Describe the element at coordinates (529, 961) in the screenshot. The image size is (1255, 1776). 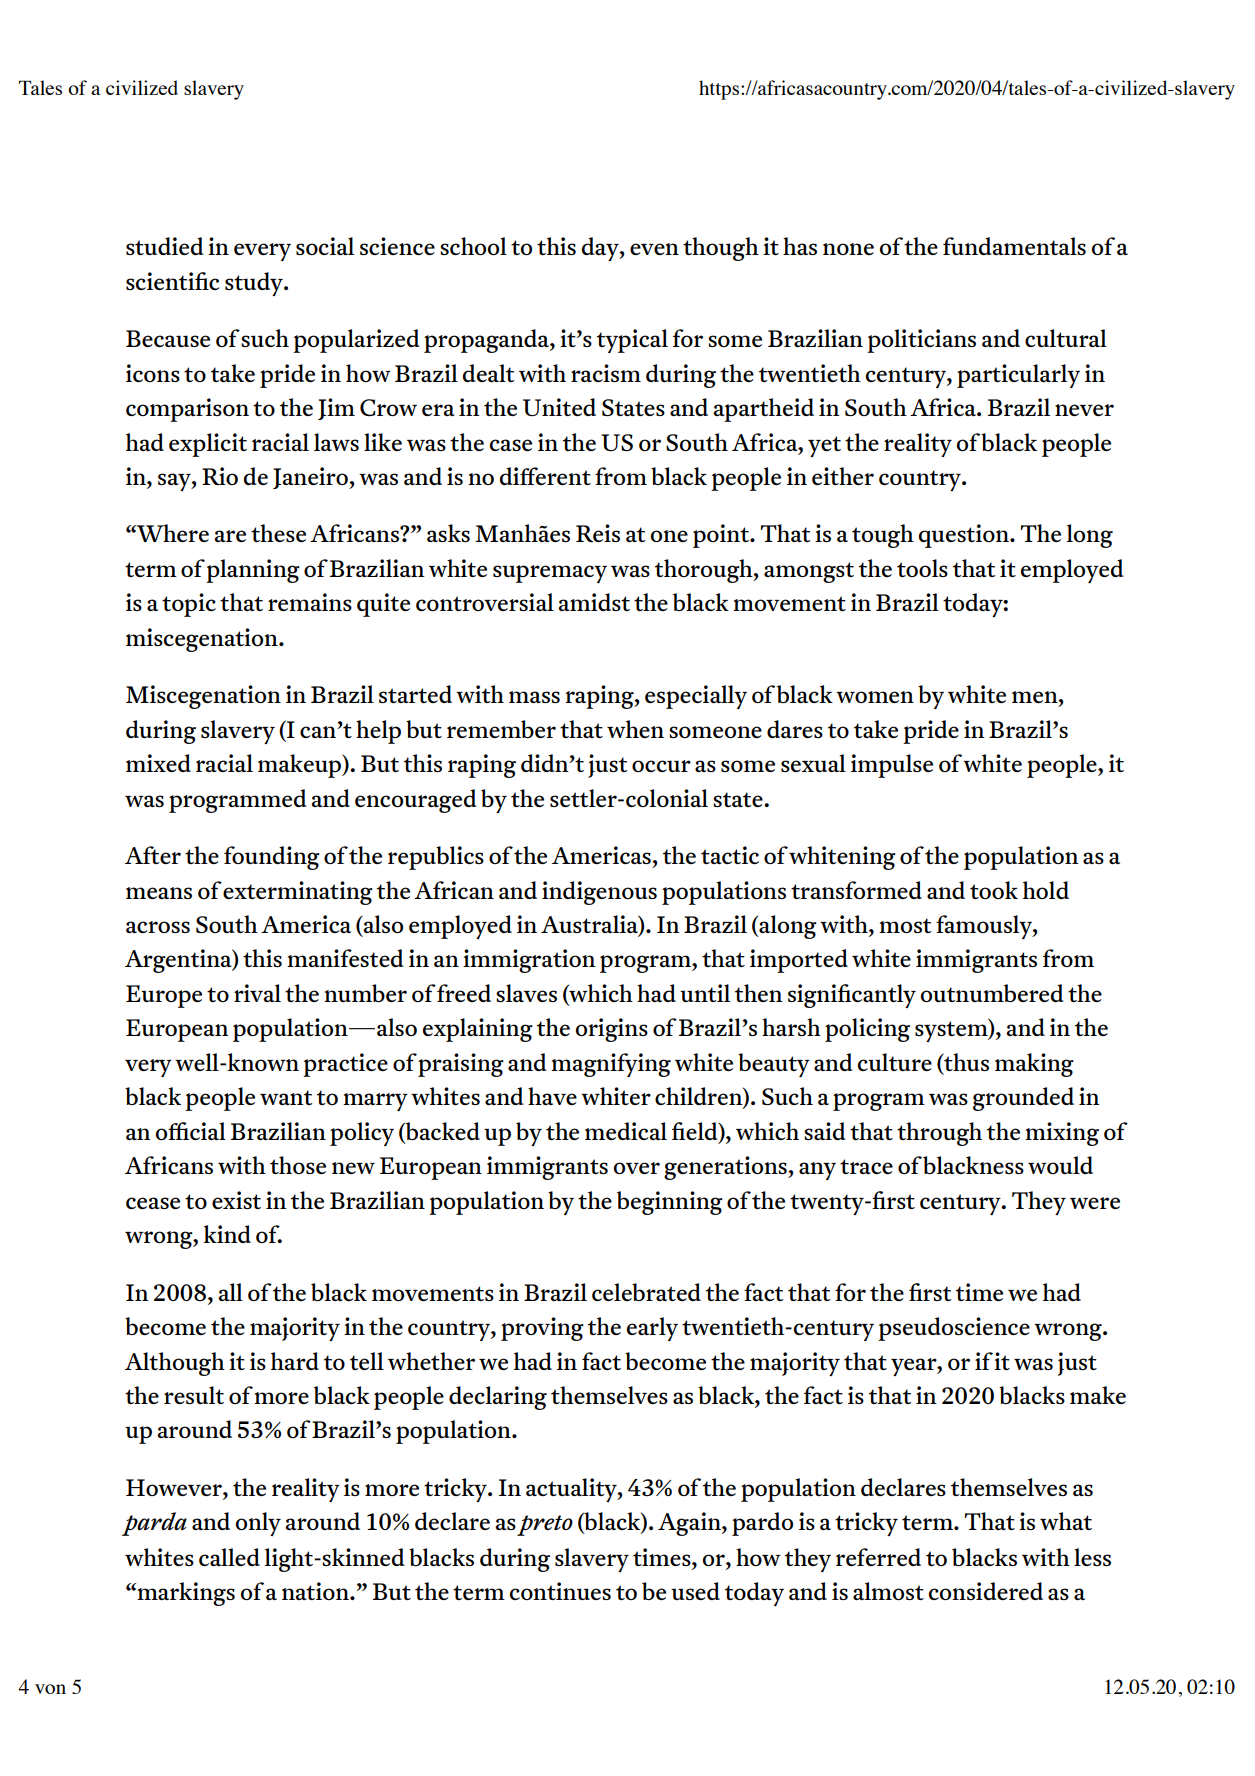
I see `immigration` at that location.
